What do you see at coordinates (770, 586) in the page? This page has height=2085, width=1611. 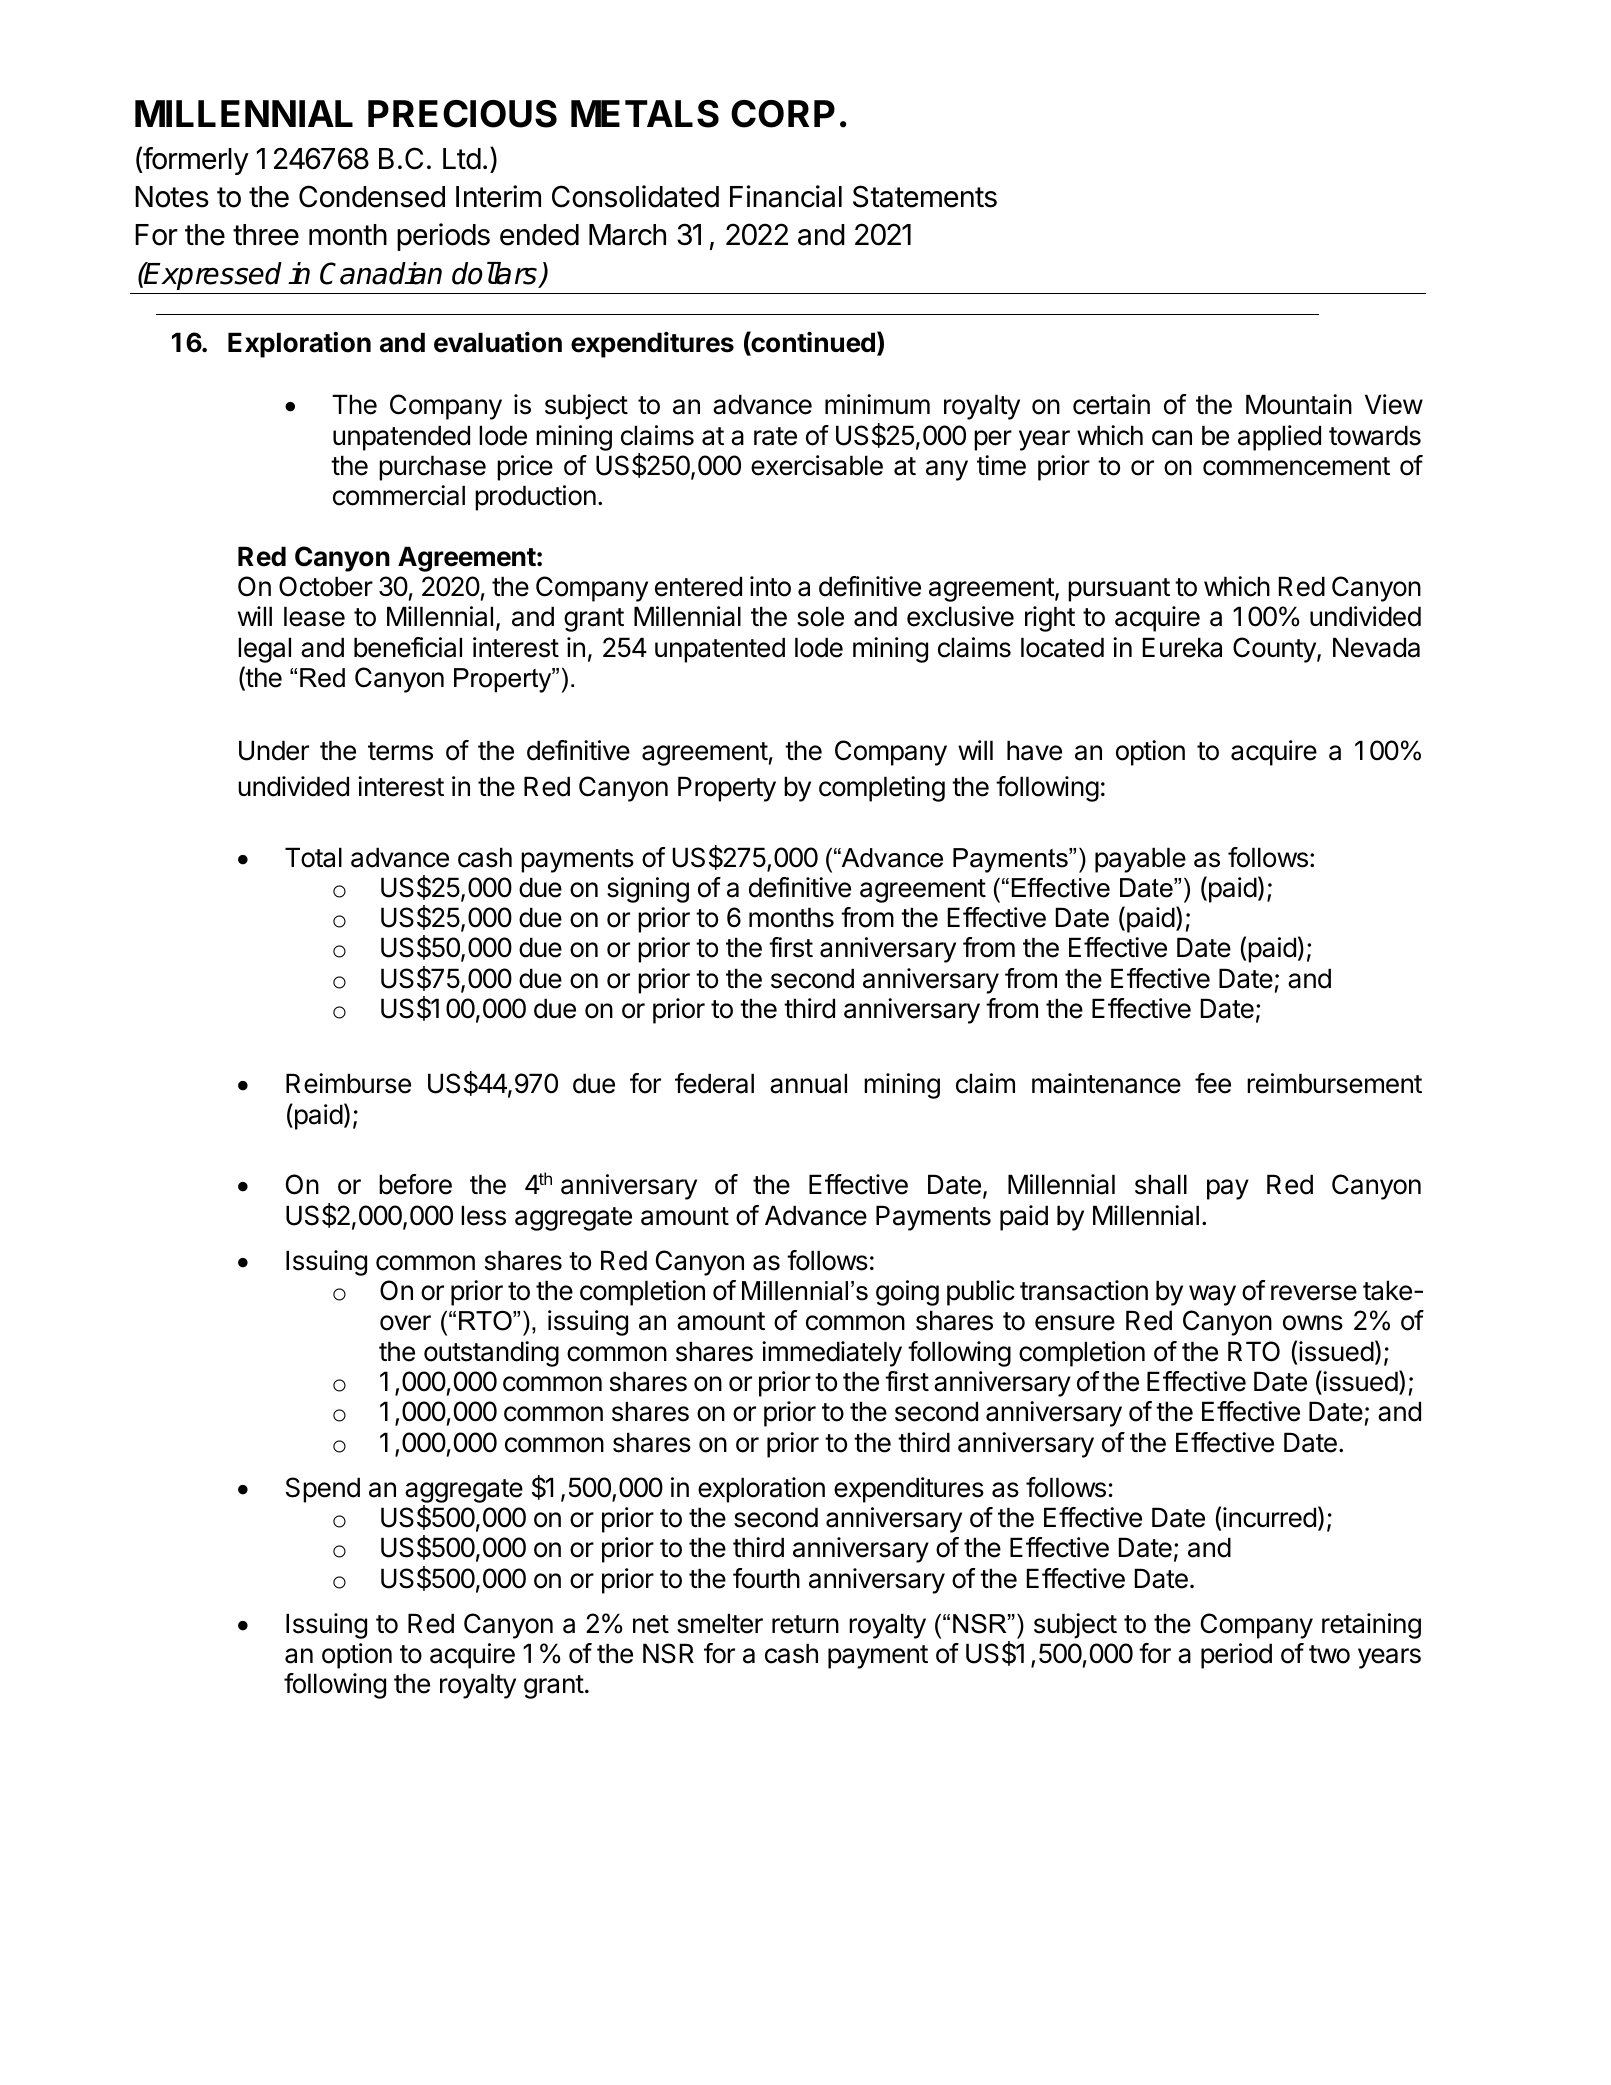 I see `into` at bounding box center [770, 586].
